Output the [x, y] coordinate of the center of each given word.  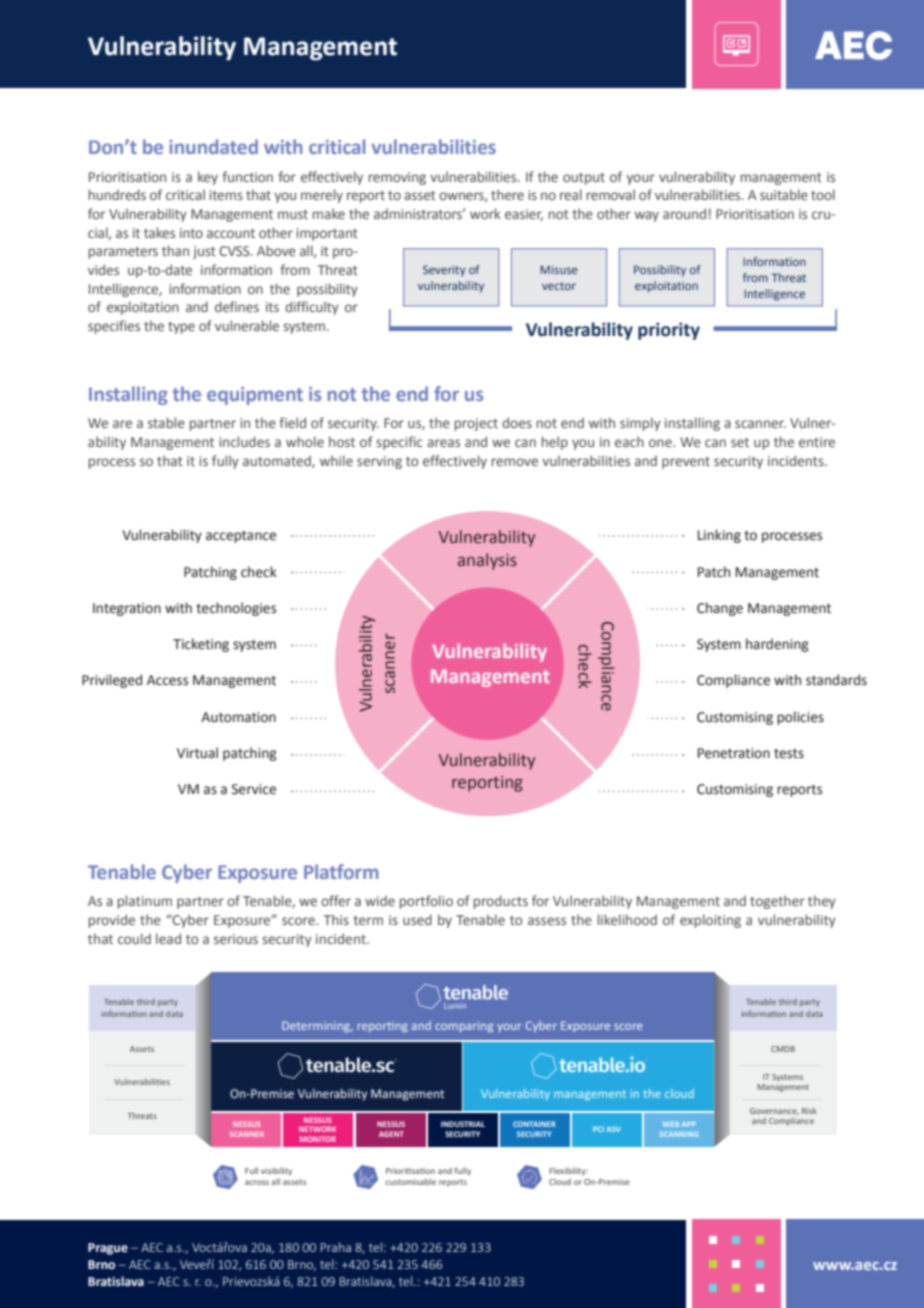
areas [443, 443]
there [507, 194]
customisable [410, 1181]
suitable [784, 194]
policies [800, 718]
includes [244, 441]
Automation [238, 717]
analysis [487, 561]
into [191, 233]
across [257, 1182]
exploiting [710, 921]
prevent [686, 463]
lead [168, 938]
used [417, 919]
